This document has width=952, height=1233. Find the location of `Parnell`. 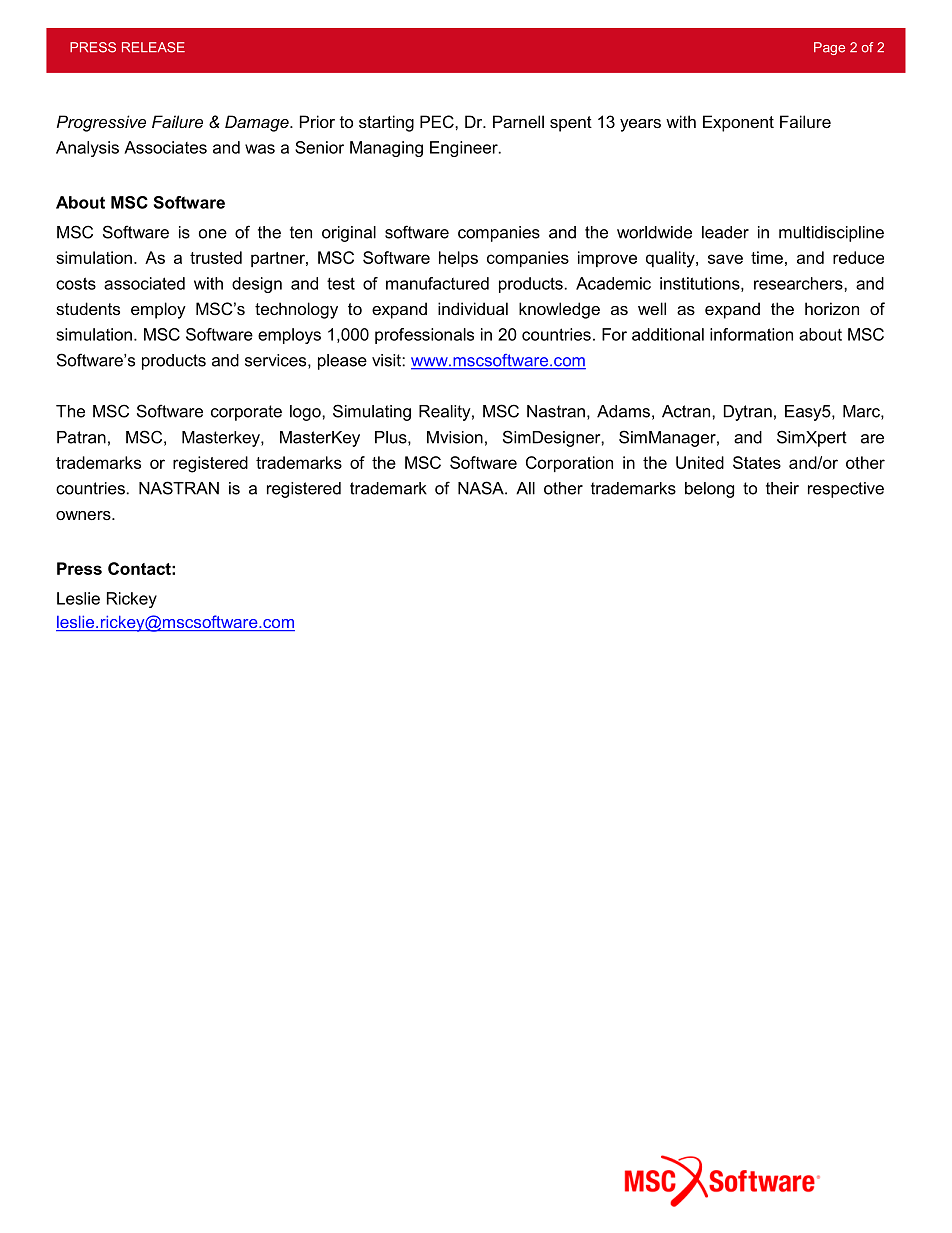

Parnell is located at coordinates (518, 121).
